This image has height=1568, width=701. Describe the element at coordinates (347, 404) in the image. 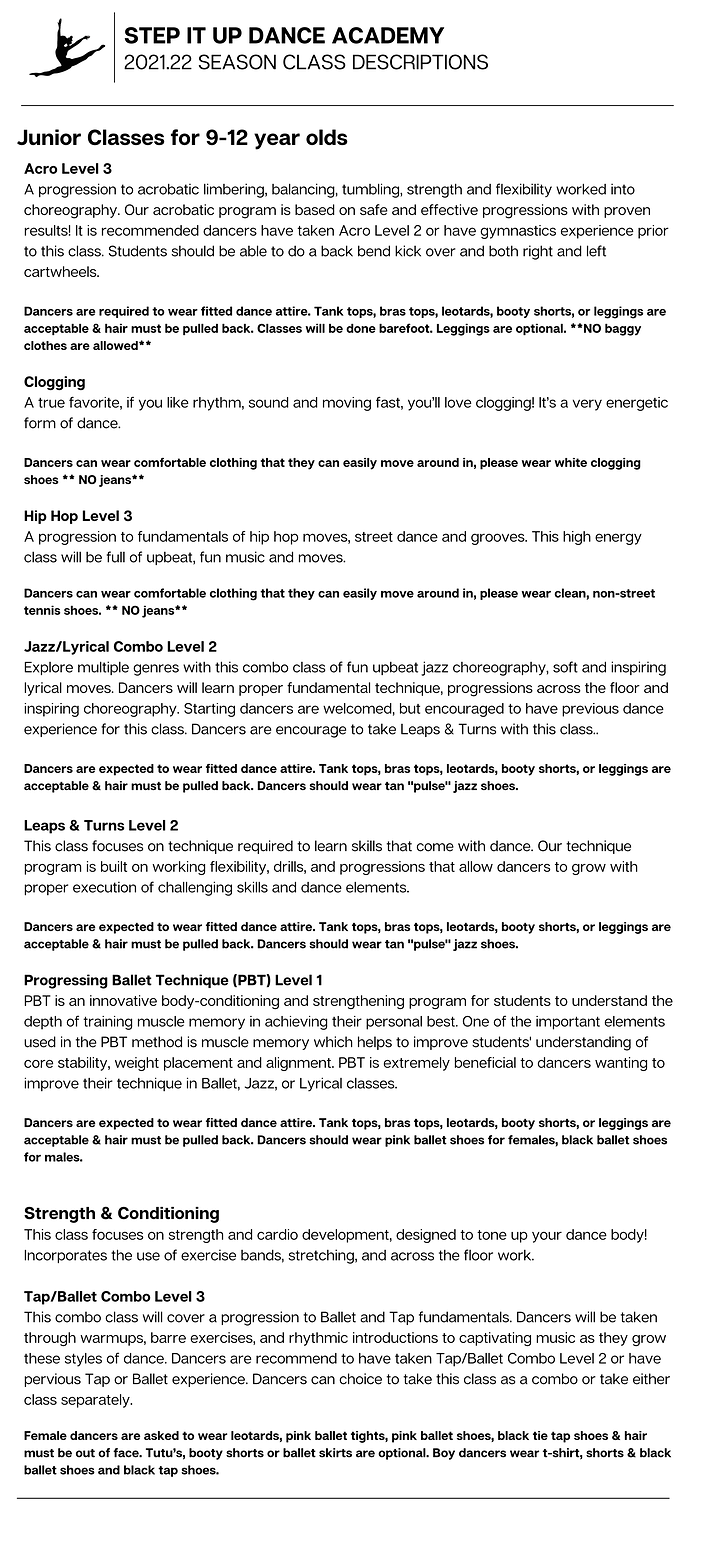

I see `moving` at that location.
